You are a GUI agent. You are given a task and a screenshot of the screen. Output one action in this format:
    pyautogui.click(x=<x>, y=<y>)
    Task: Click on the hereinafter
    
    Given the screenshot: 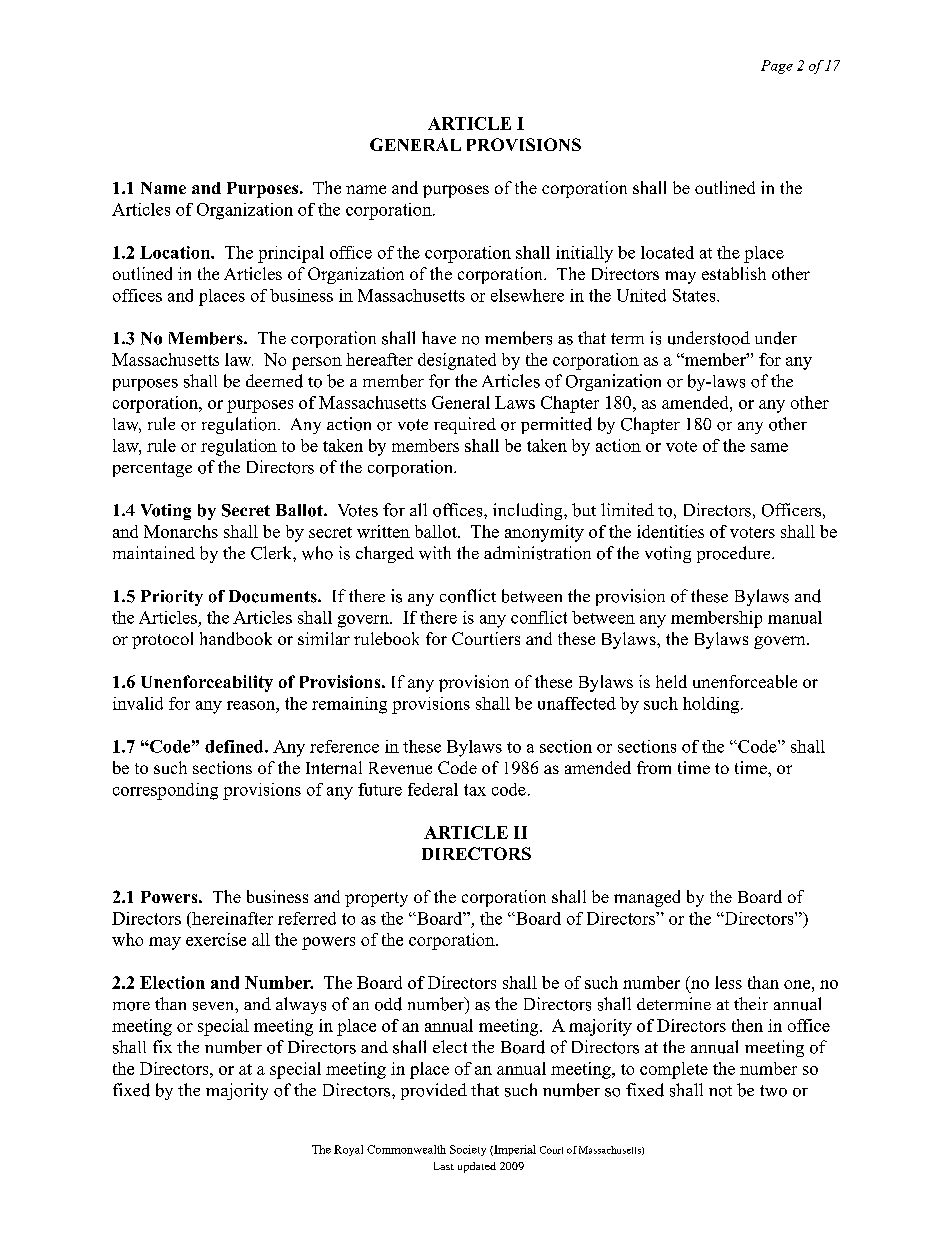 What is the action you would take?
    pyautogui.click(x=231, y=918)
